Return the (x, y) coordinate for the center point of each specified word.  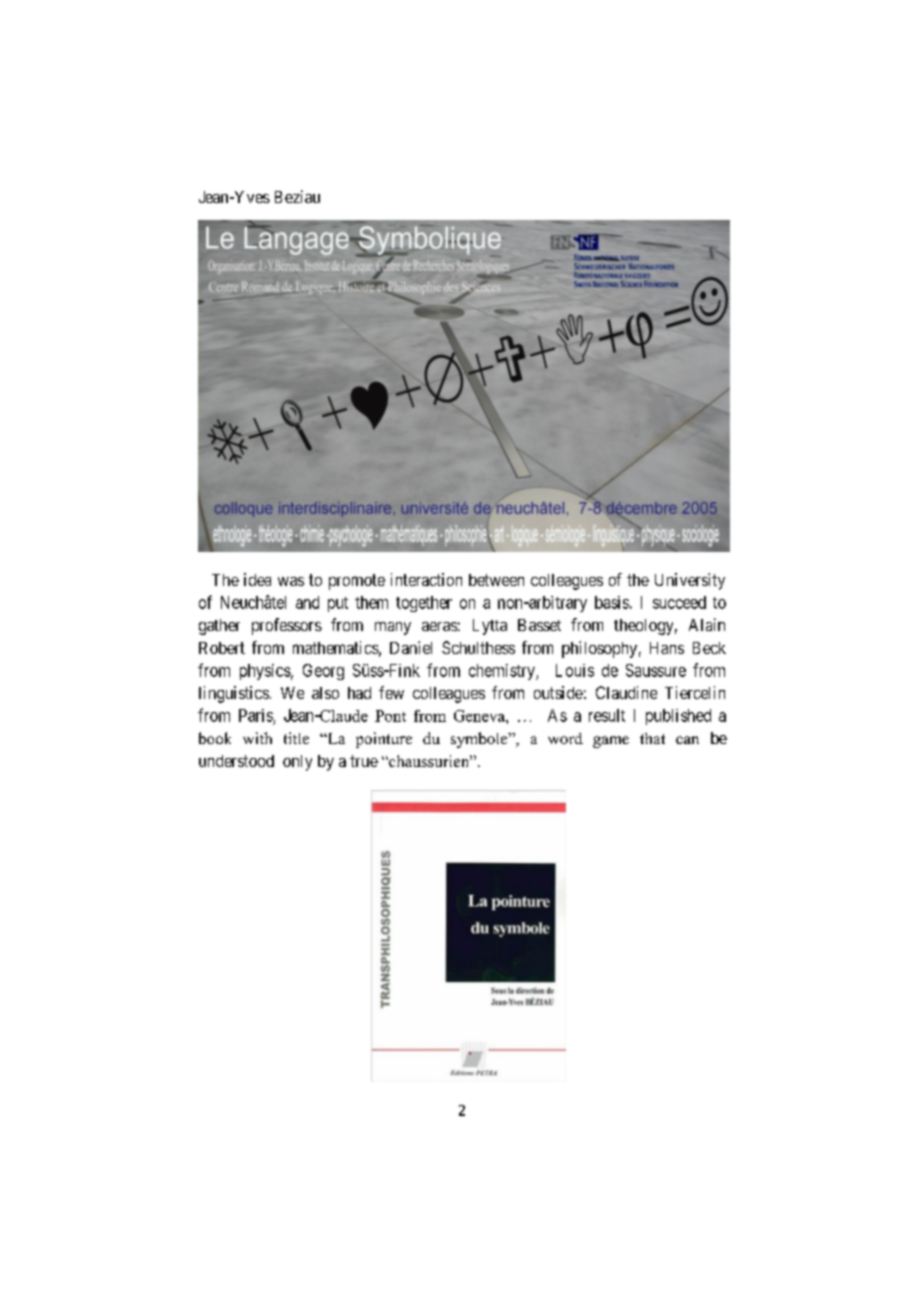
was (291, 581)
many (393, 628)
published (678, 717)
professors (287, 626)
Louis (575, 670)
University (690, 581)
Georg (323, 672)
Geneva (480, 716)
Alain (707, 624)
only (297, 763)
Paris (256, 715)
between (496, 580)
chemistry (503, 672)
